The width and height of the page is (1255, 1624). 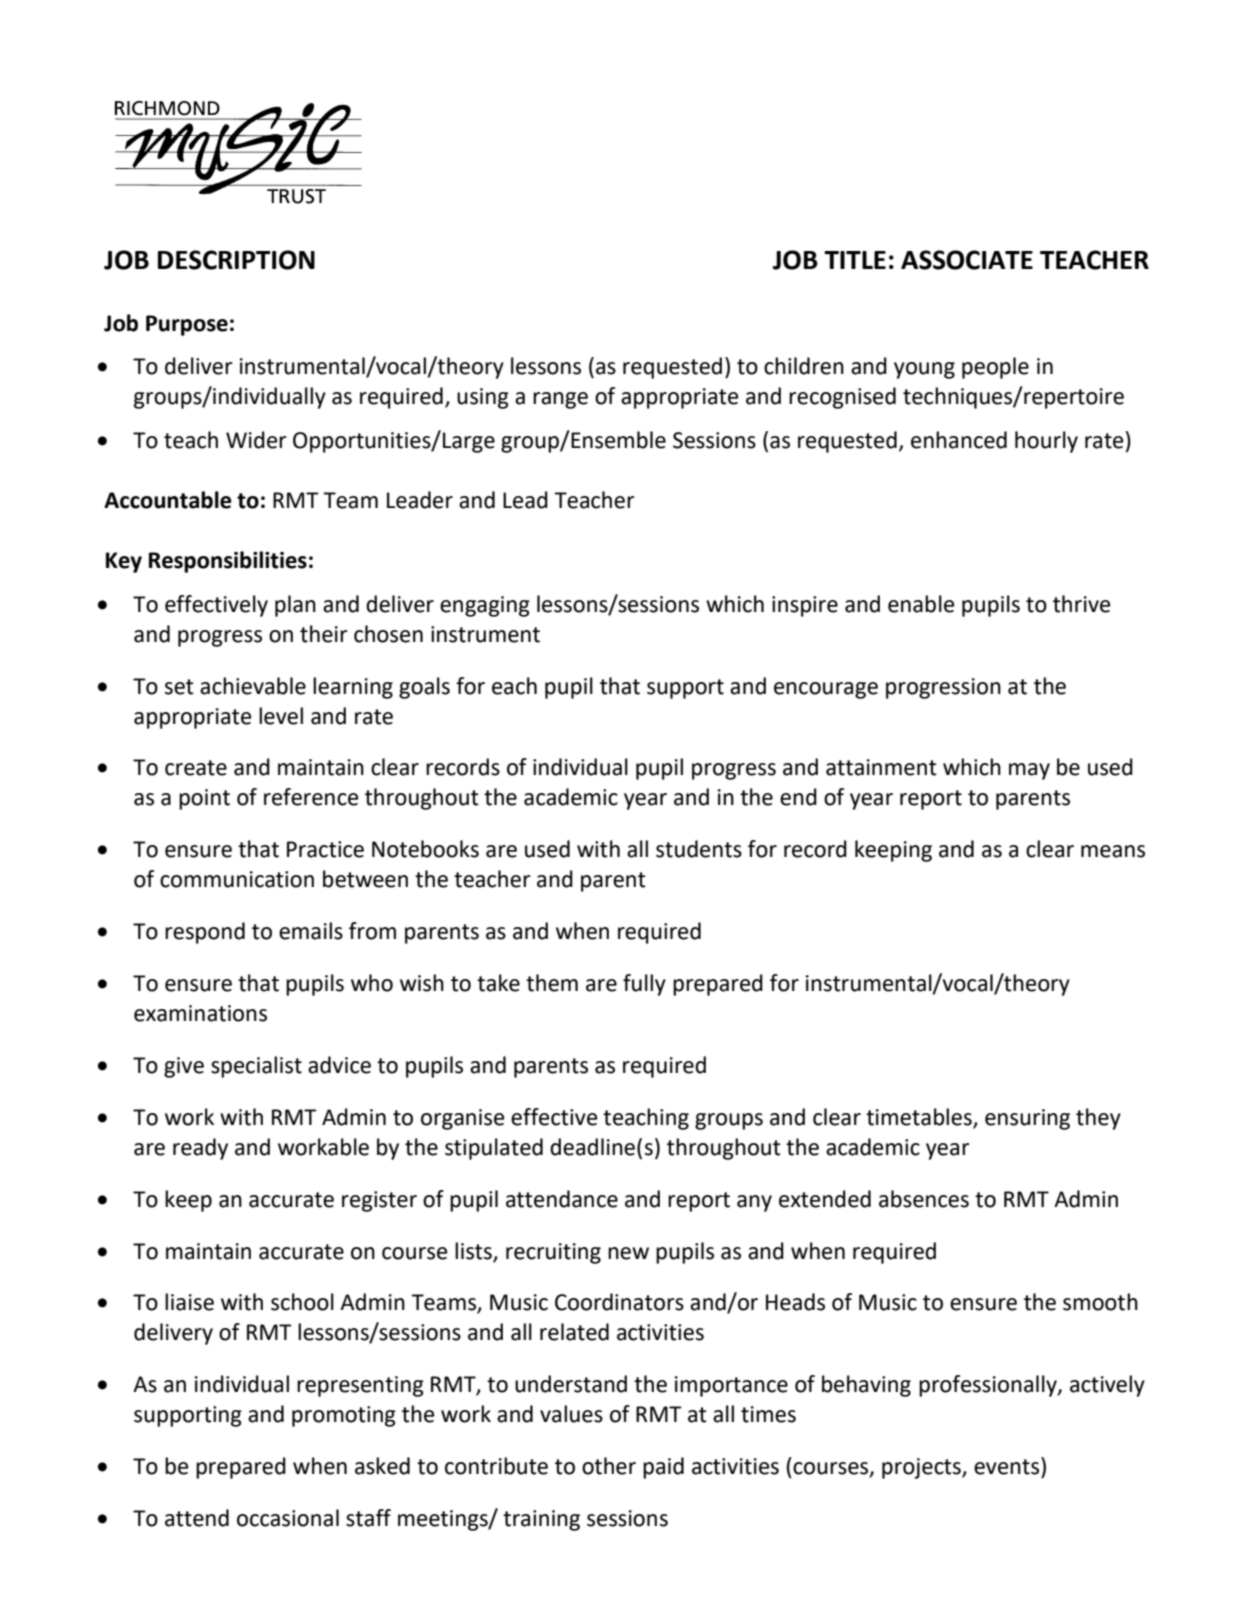 What do you see at coordinates (644, 985) in the page?
I see `fully` at bounding box center [644, 985].
